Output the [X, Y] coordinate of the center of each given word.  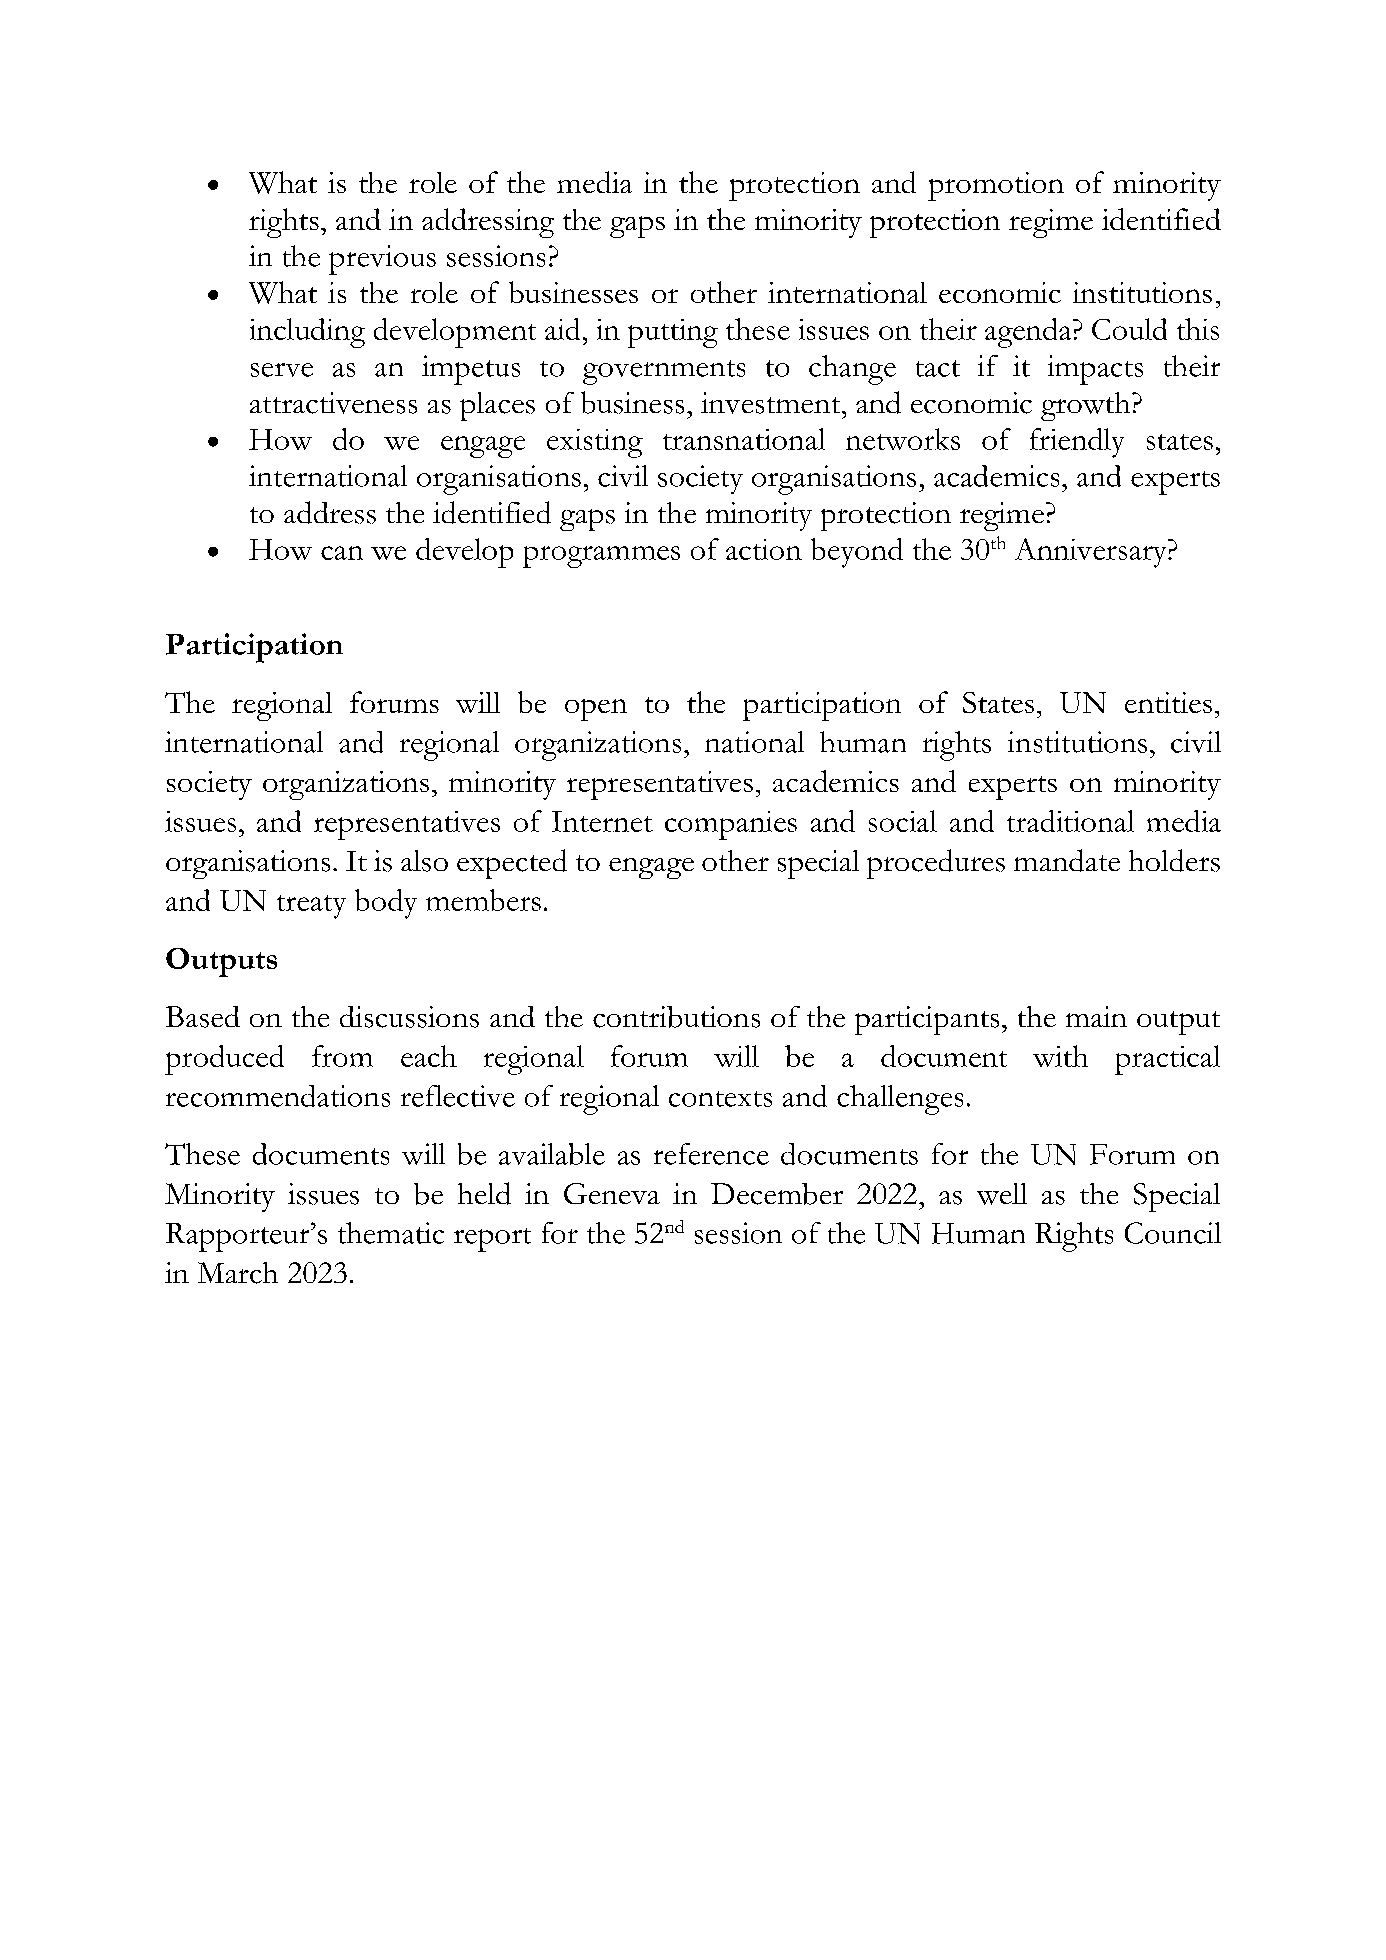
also [424, 861]
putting [673, 333]
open [596, 710]
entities [1168, 702]
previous [382, 260]
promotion [996, 186]
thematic [391, 1233]
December [777, 1194]
